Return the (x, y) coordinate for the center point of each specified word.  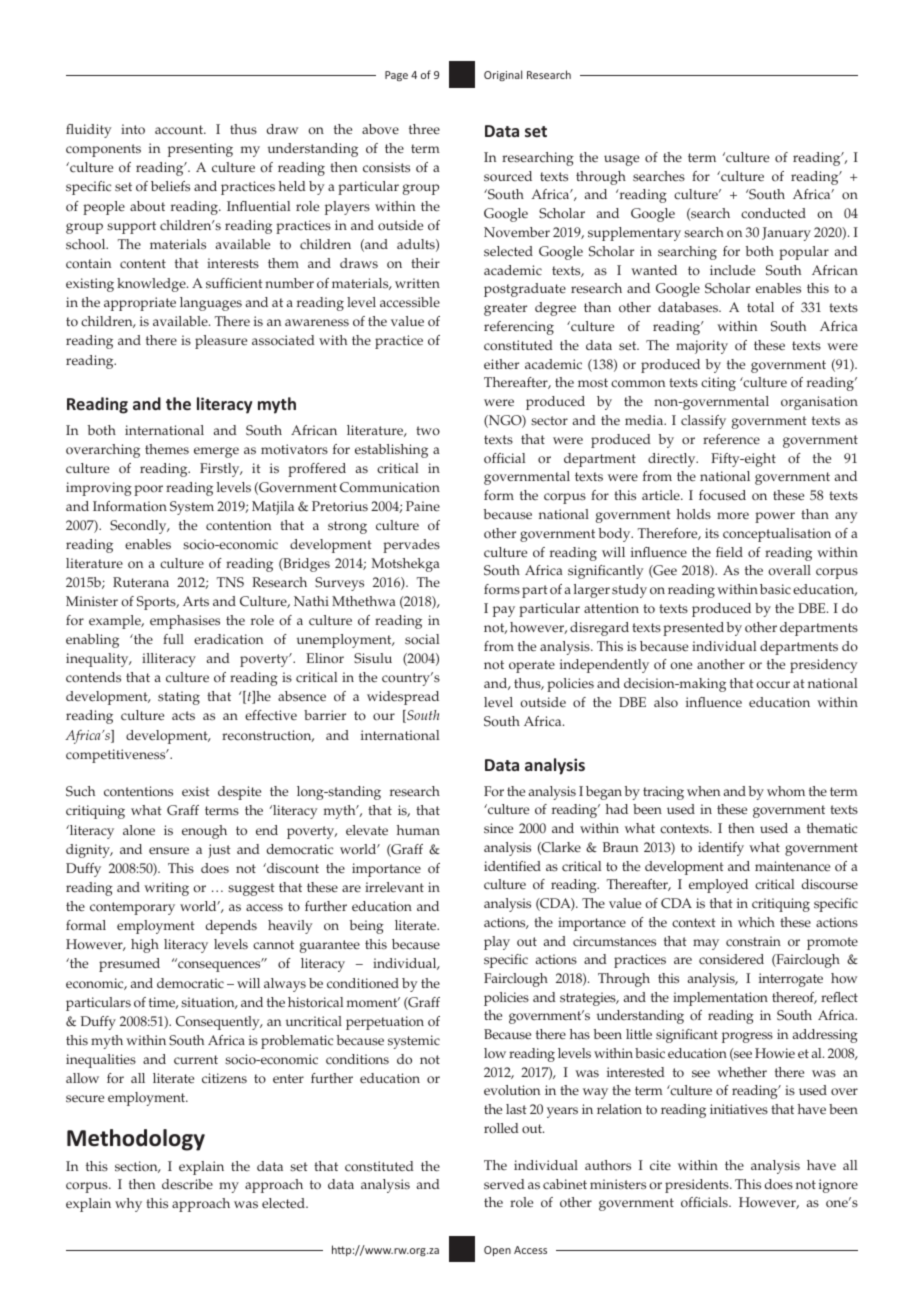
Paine (423, 506)
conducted (773, 213)
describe (187, 1184)
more (733, 516)
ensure (169, 851)
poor (148, 490)
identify (721, 849)
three (424, 129)
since (498, 828)
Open (497, 1251)
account (180, 130)
